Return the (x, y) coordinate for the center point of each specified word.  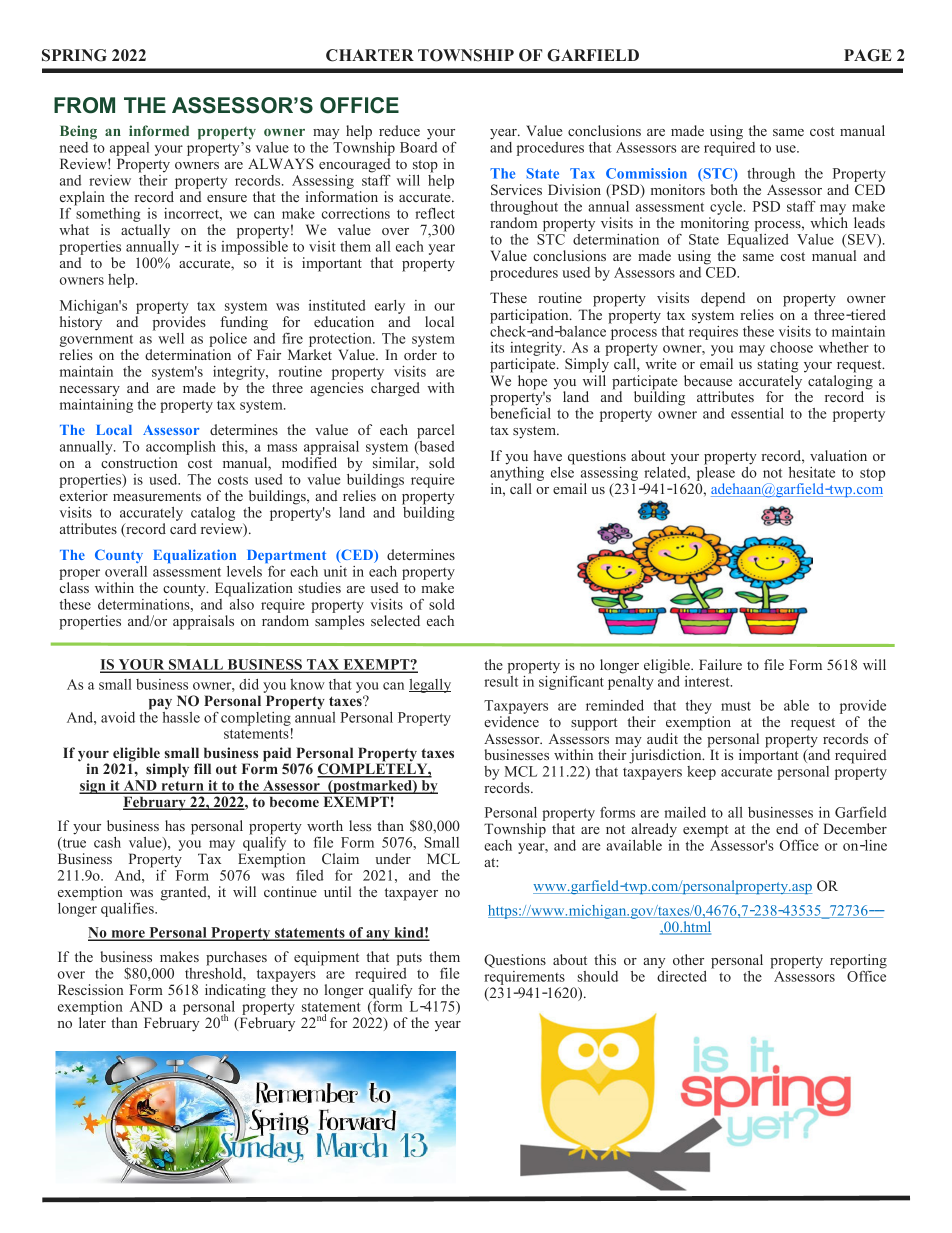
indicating (235, 991)
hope (532, 383)
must (736, 706)
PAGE (868, 55)
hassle (181, 716)
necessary (89, 391)
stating (778, 365)
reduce (399, 130)
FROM (84, 105)
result (501, 680)
